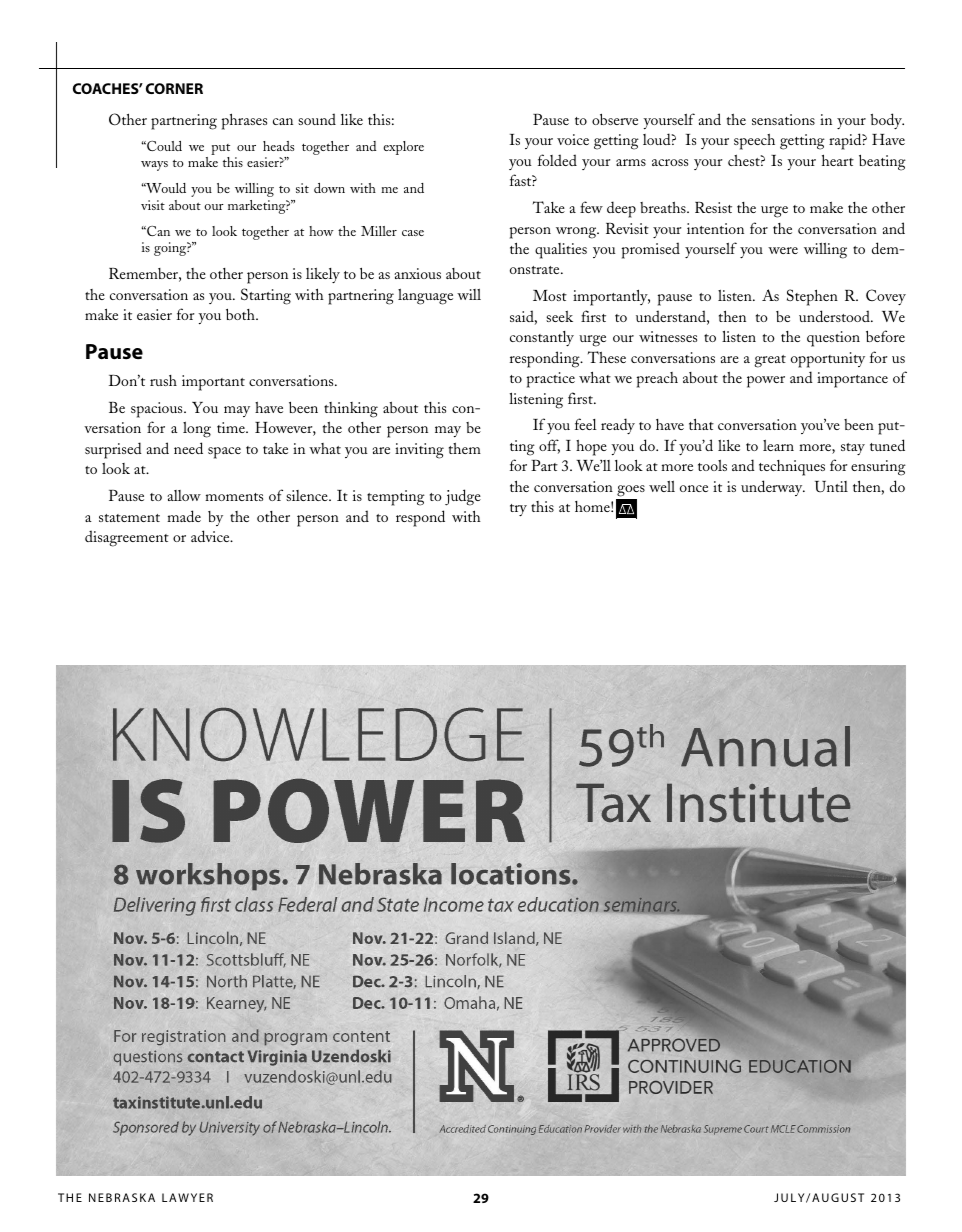 This screenshot has height=1232, width=962. I want to click on try, so click(518, 510).
